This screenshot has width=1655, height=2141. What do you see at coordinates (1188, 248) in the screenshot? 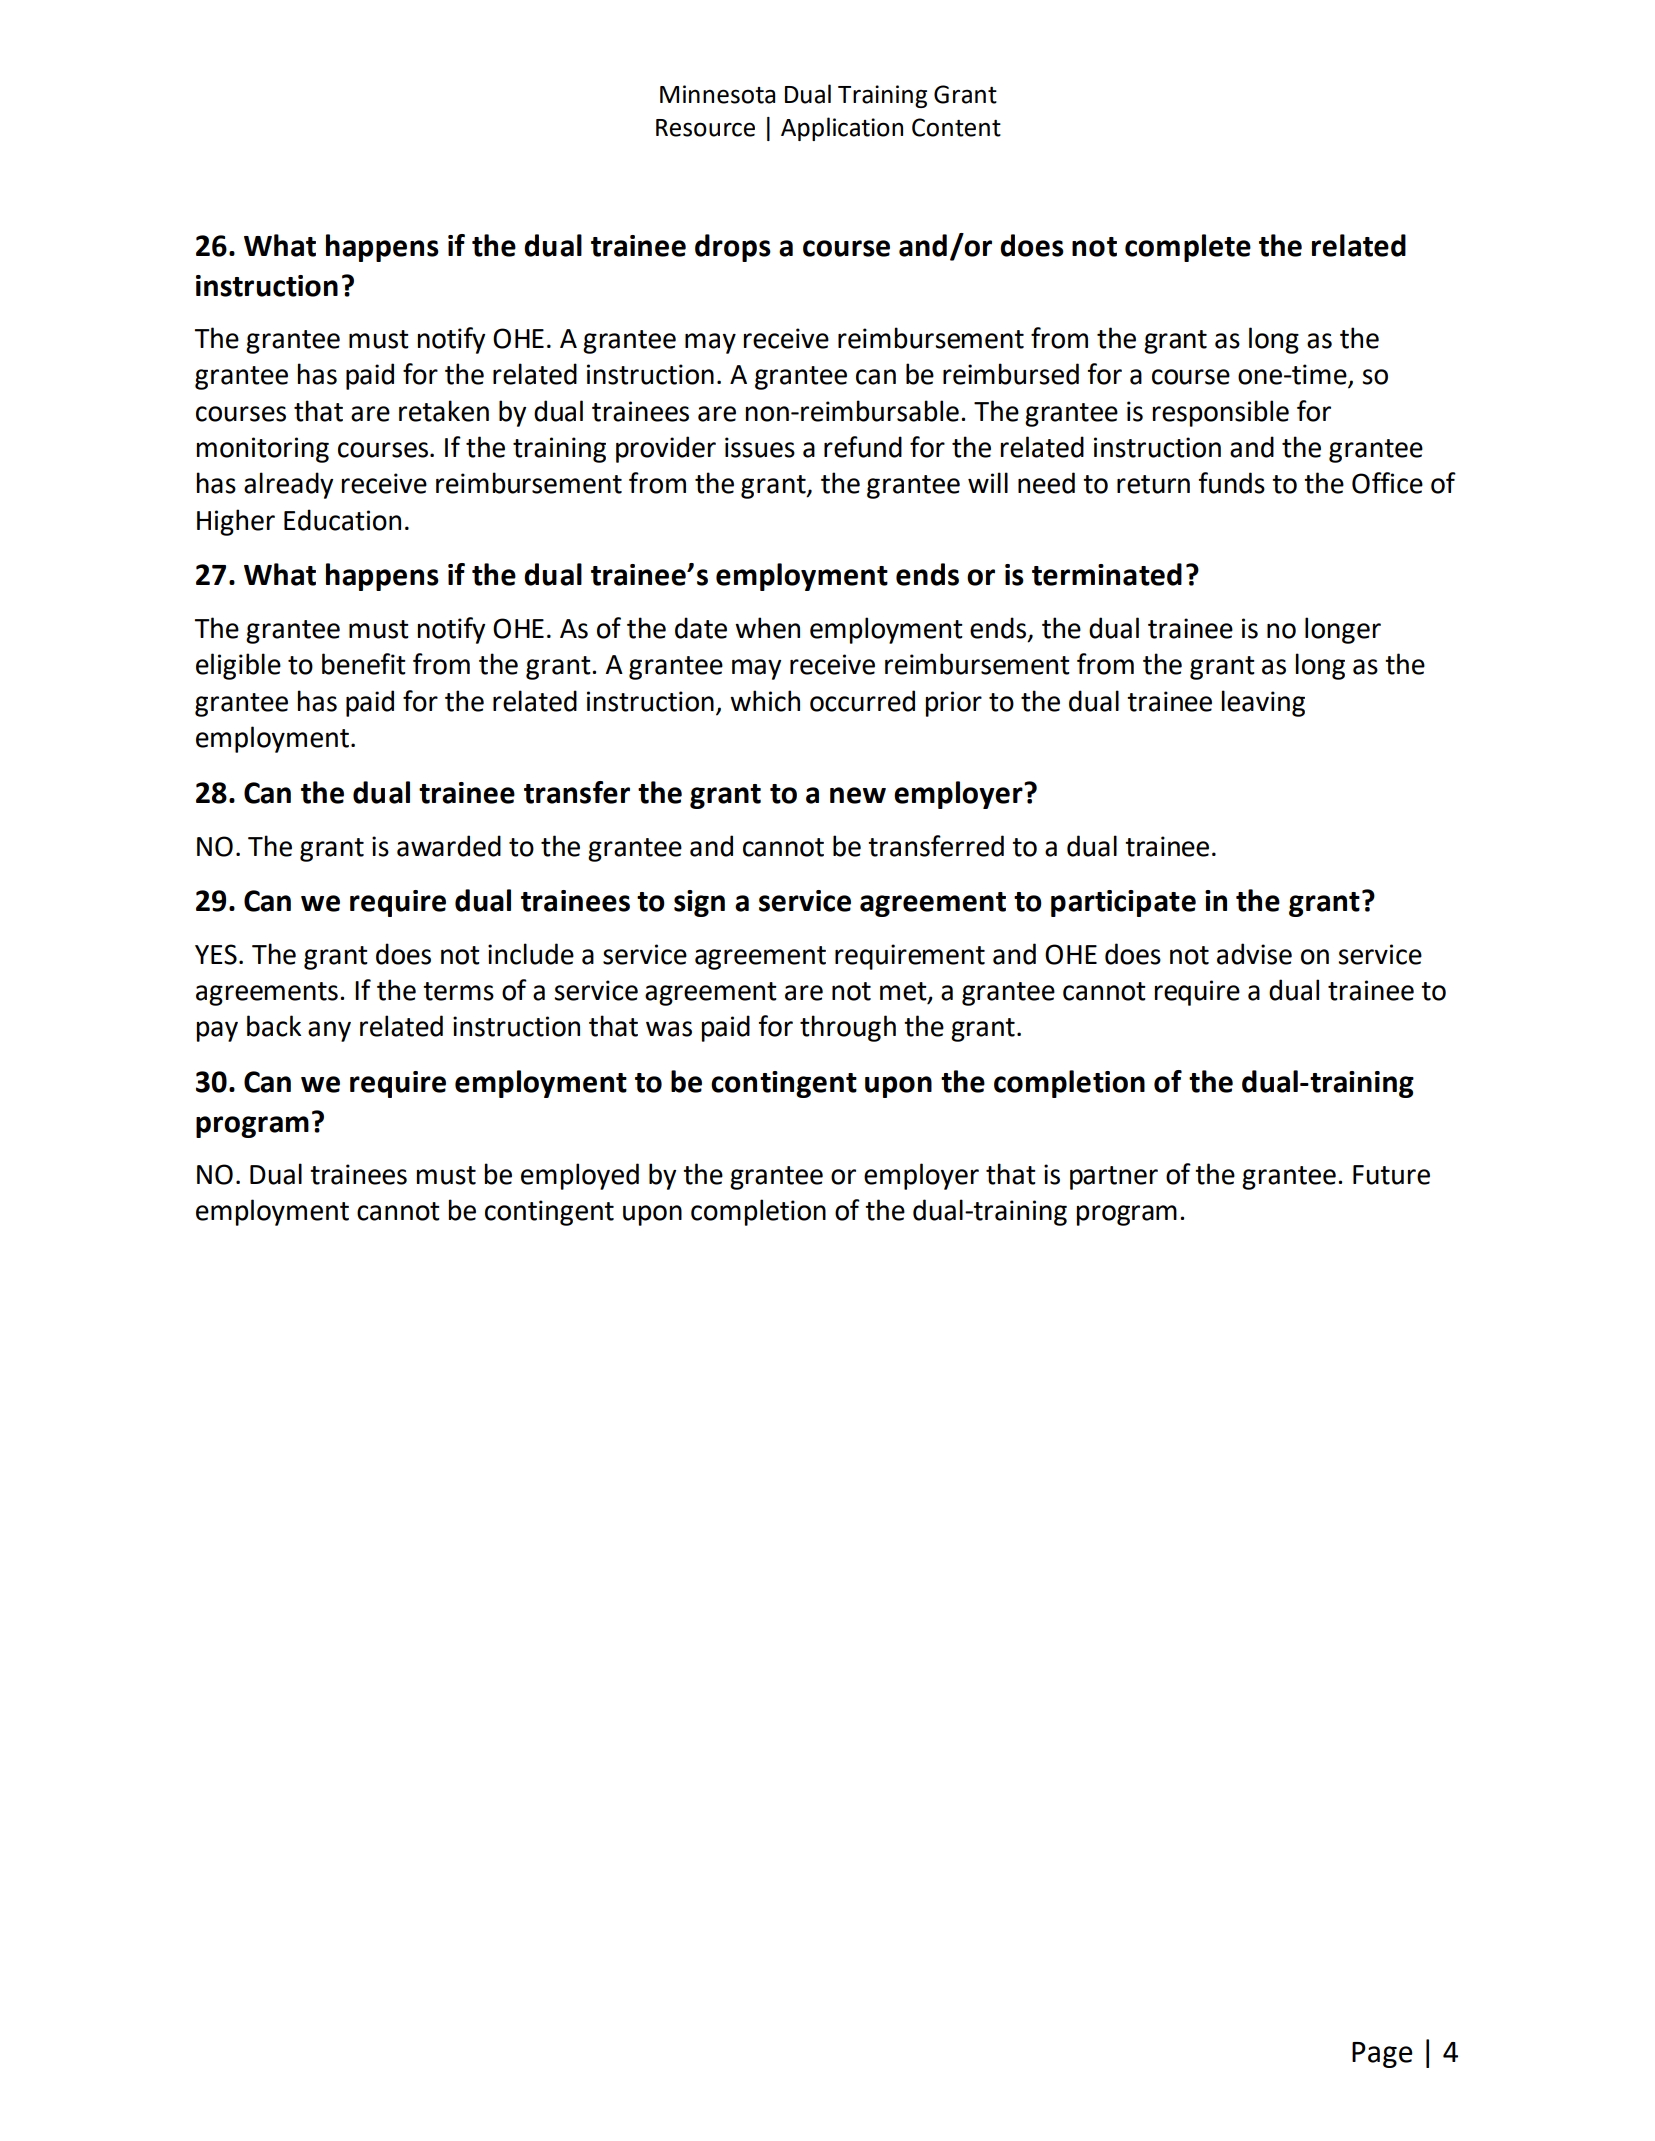
I see `complete` at bounding box center [1188, 248].
